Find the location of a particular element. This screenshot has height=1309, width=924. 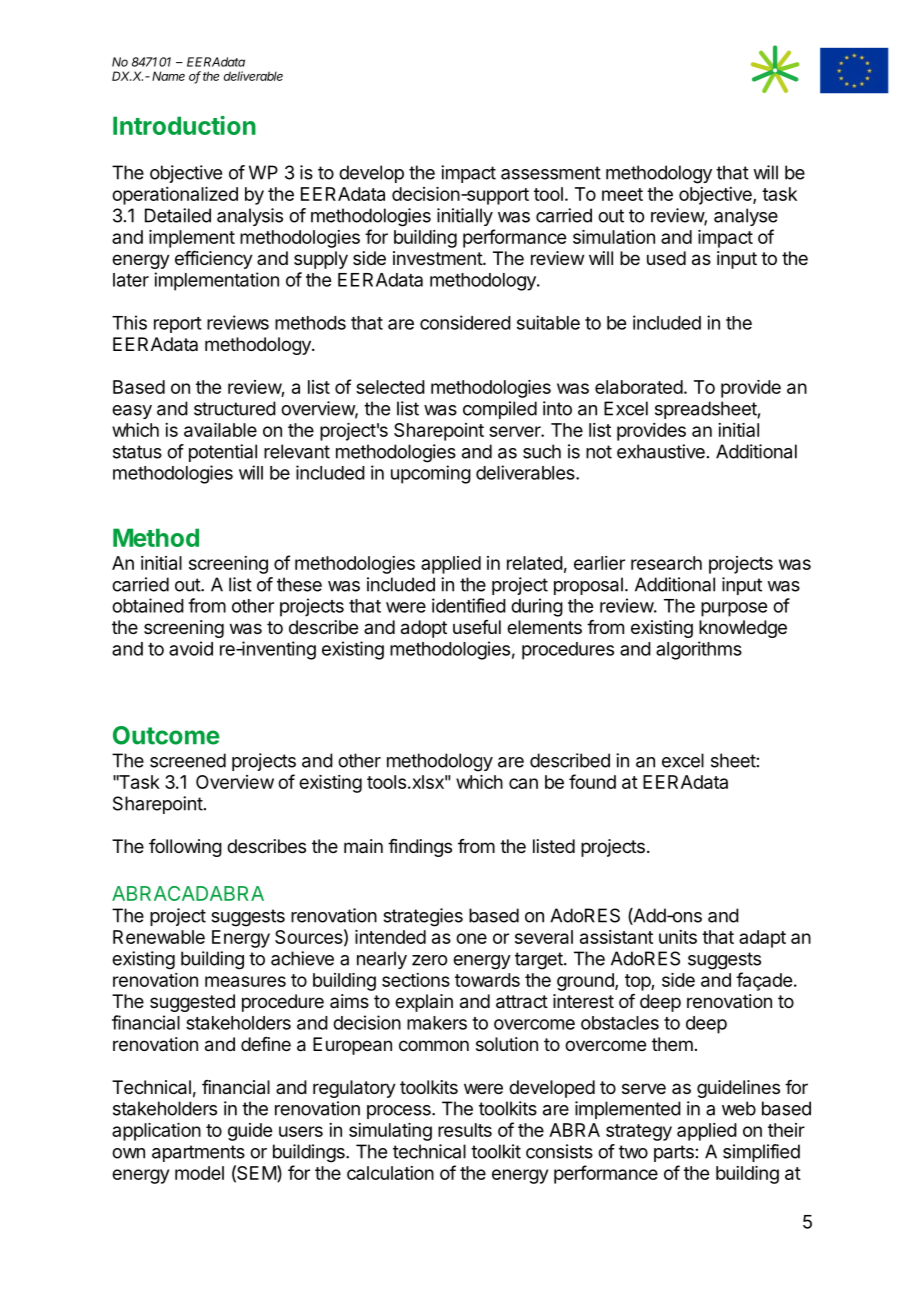

analyse is located at coordinates (746, 217).
